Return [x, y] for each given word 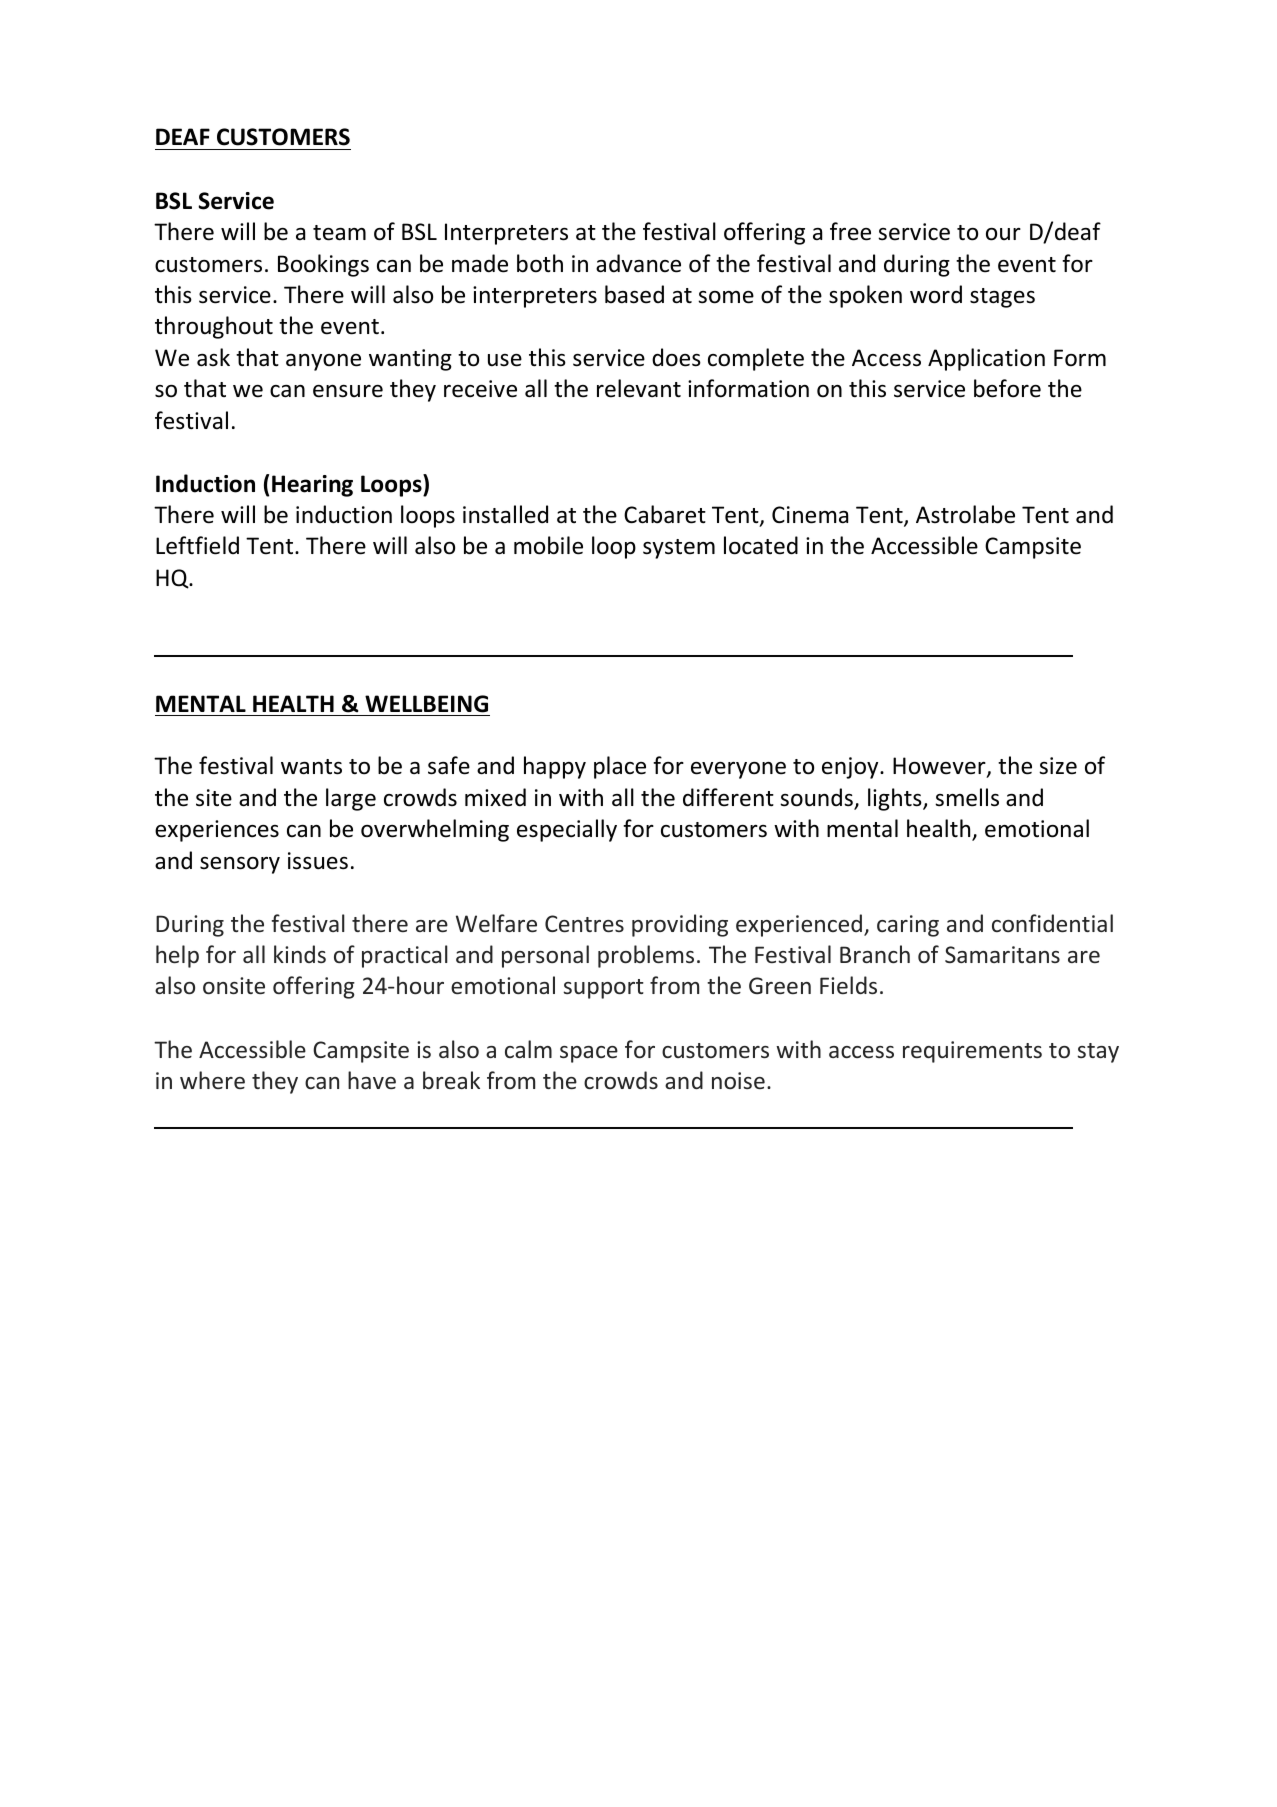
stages [1002, 298]
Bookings [323, 265]
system [679, 549]
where [212, 1080]
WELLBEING [426, 704]
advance [638, 263]
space [589, 1054]
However [940, 767]
